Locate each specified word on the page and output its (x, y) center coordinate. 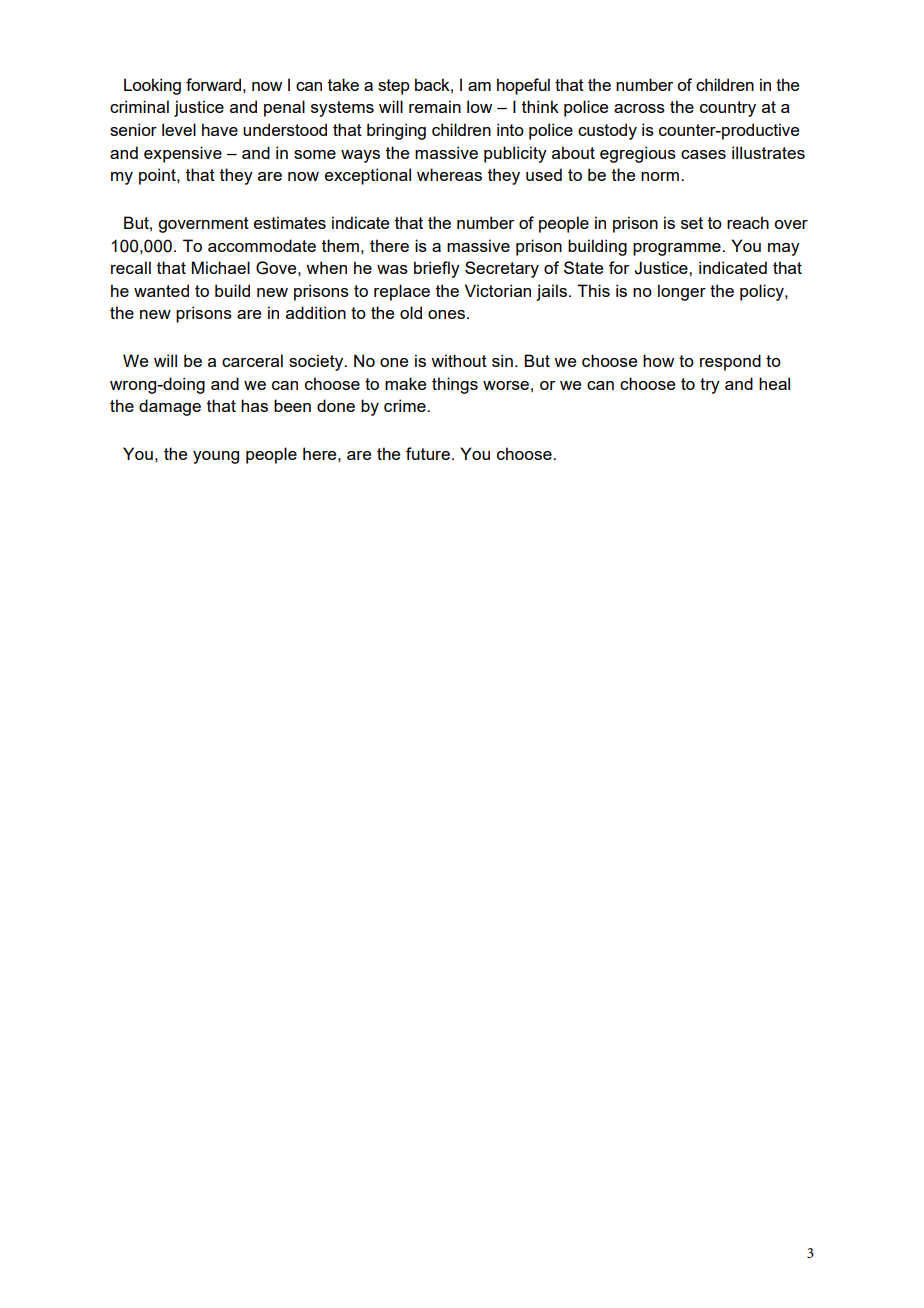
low (479, 106)
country (728, 109)
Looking (152, 86)
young (216, 457)
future (428, 453)
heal (774, 383)
